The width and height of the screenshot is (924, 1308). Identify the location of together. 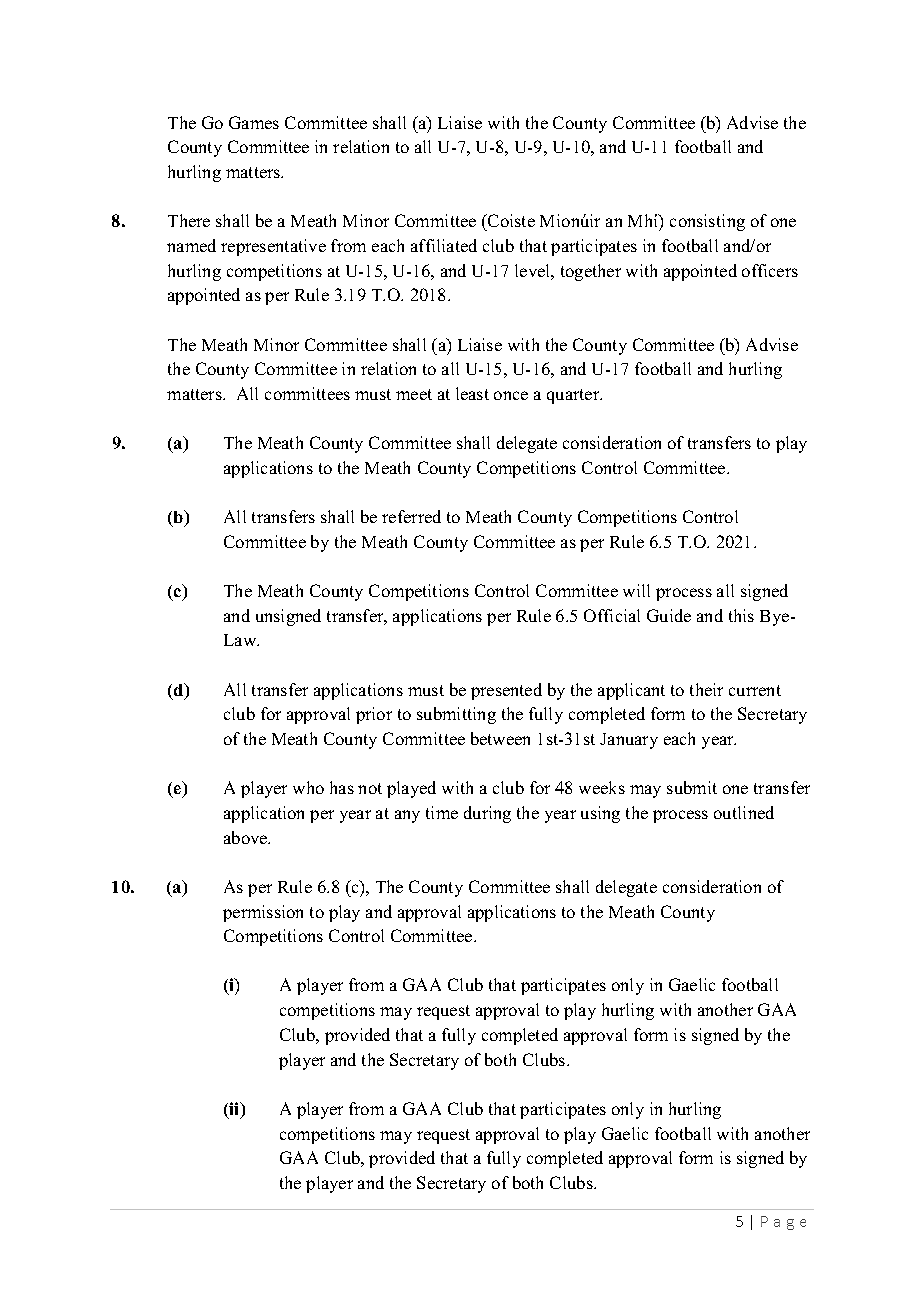
(591, 272).
